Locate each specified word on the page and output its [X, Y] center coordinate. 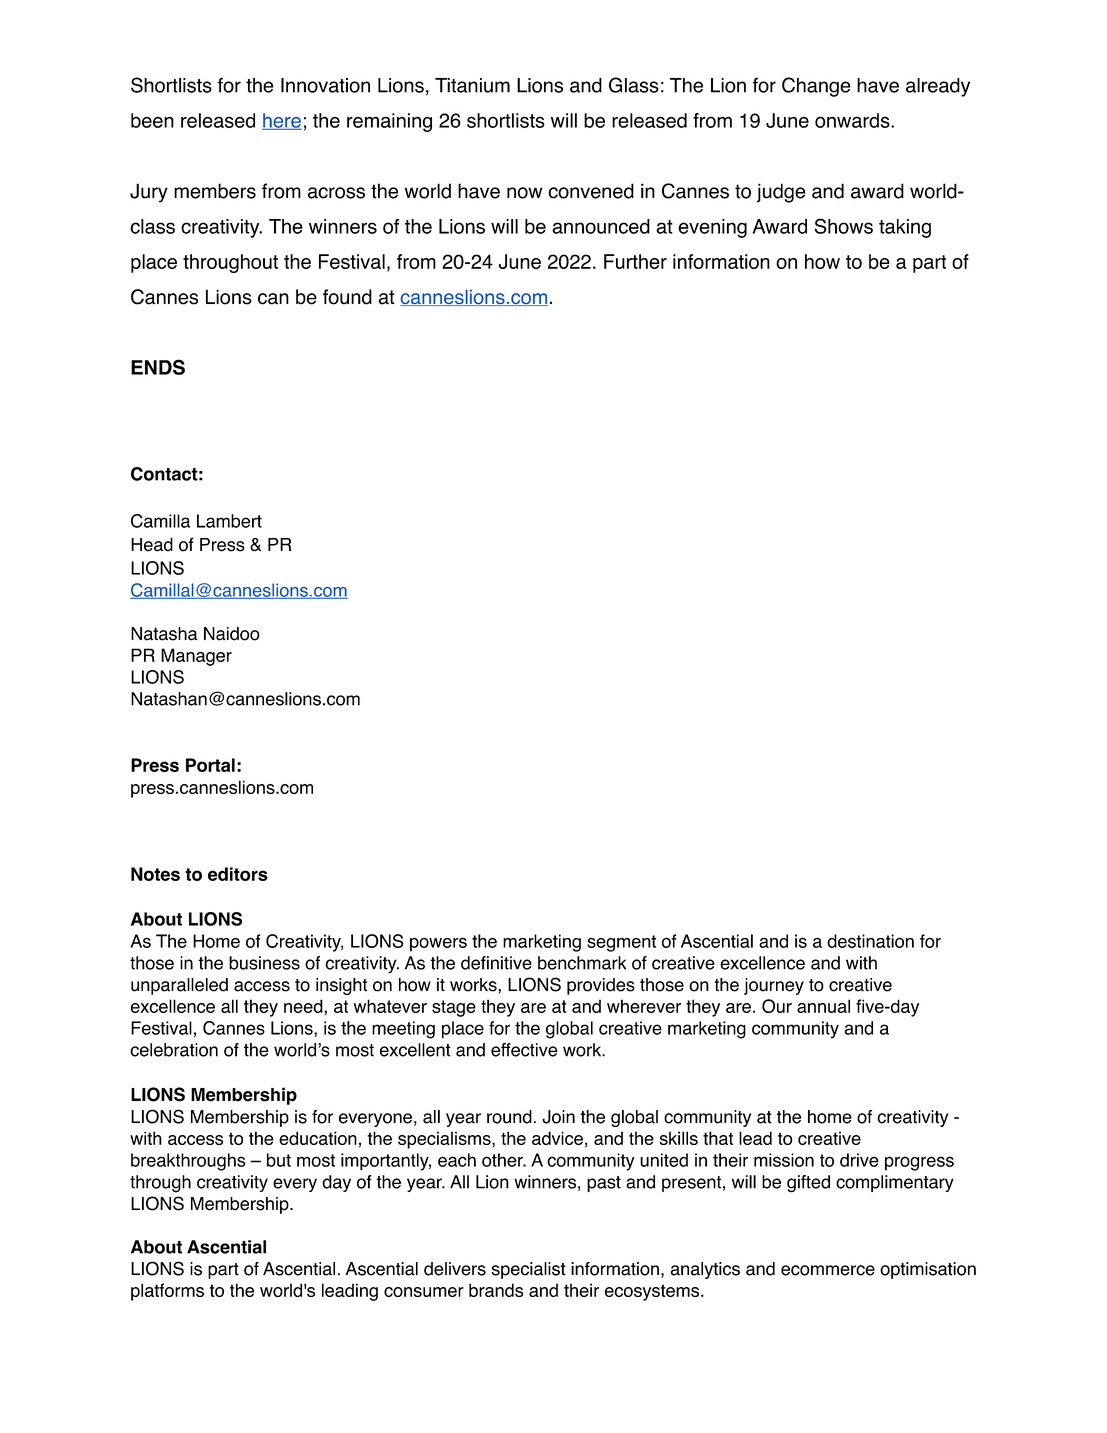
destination [870, 941]
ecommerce [828, 1270]
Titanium [472, 85]
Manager [196, 657]
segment [621, 943]
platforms [167, 1292]
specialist [528, 1270]
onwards [853, 120]
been [152, 120]
